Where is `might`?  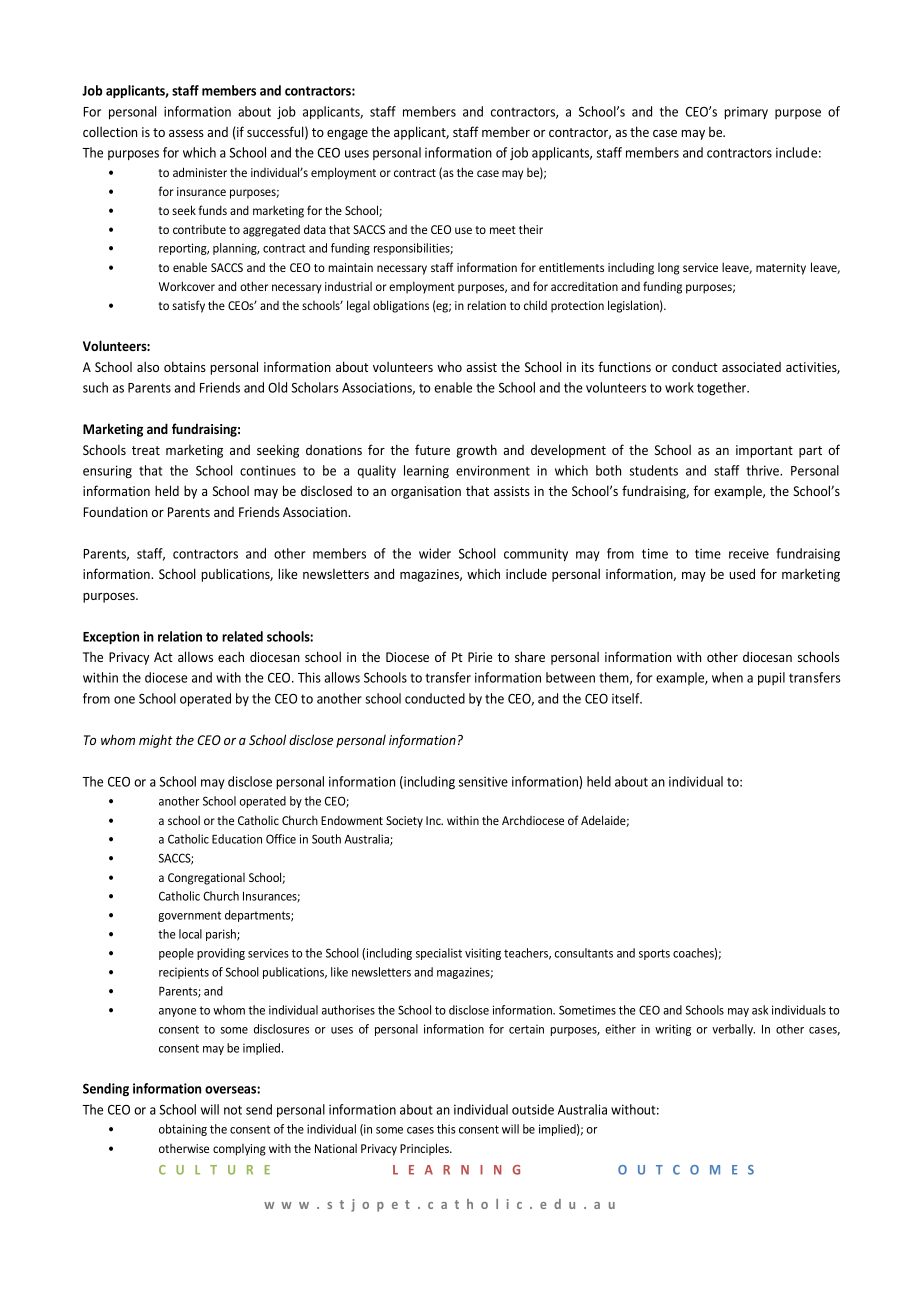 might is located at coordinates (156, 741).
